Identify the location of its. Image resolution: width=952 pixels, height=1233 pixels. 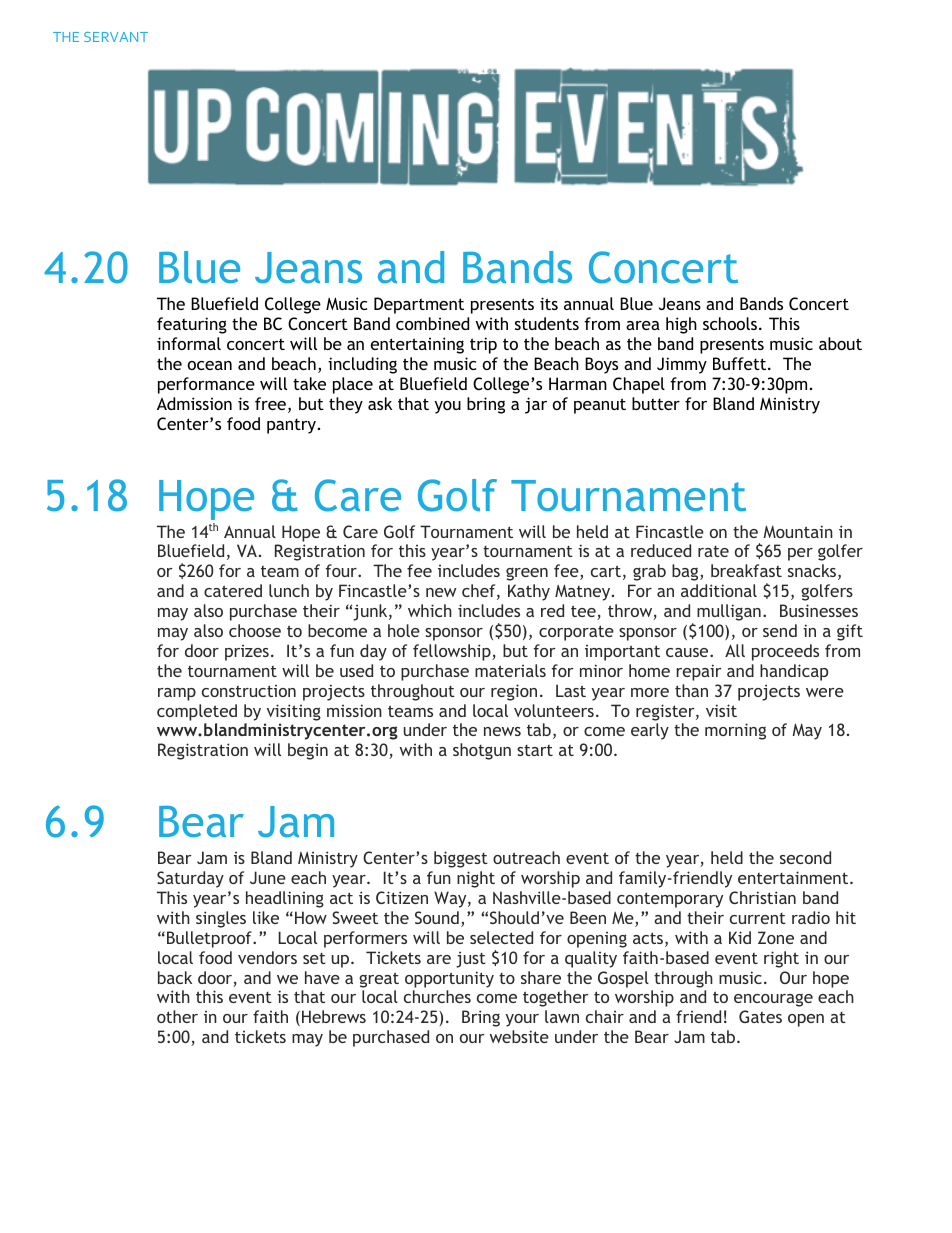
(549, 303).
